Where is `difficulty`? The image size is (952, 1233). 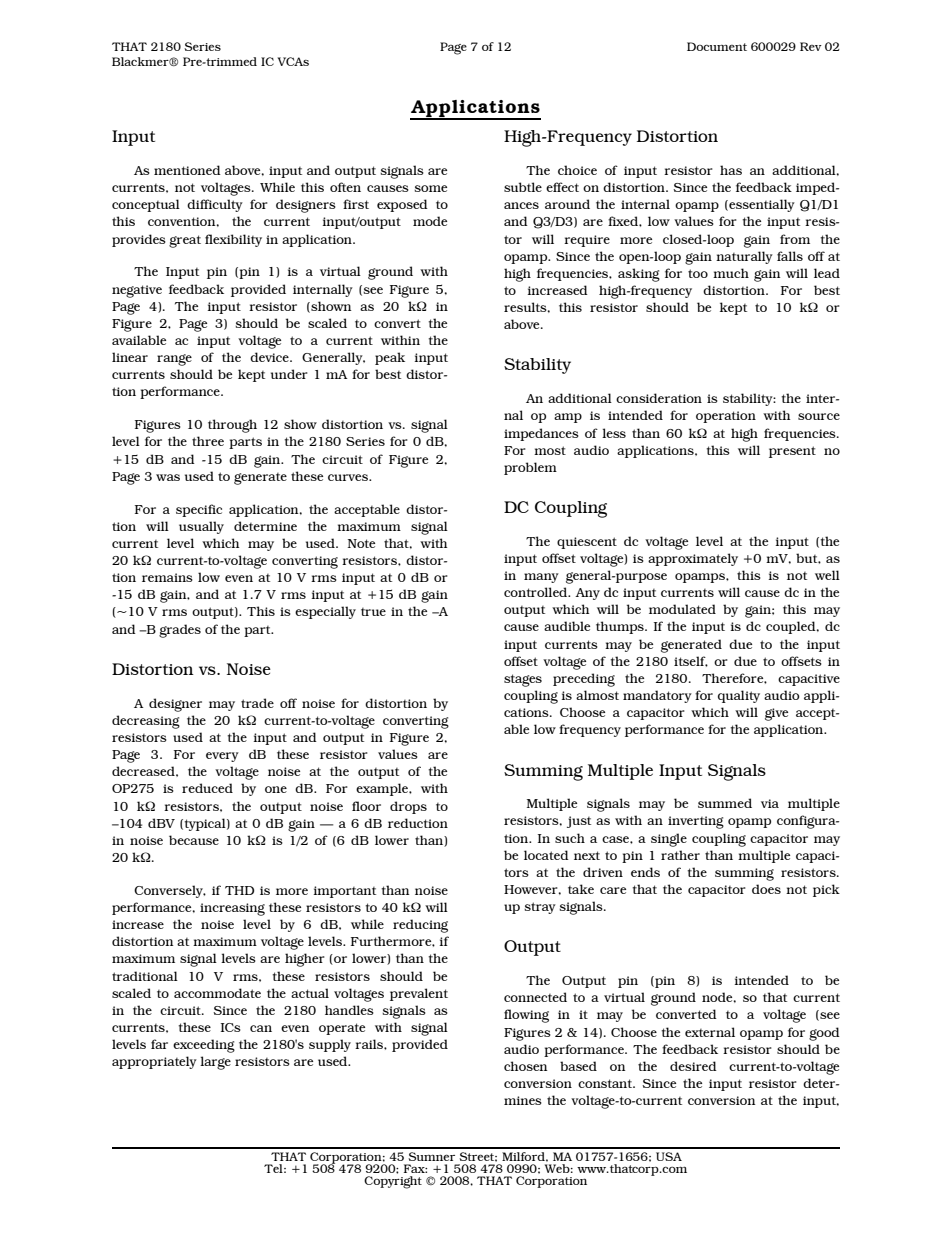
difficulty is located at coordinates (215, 205).
